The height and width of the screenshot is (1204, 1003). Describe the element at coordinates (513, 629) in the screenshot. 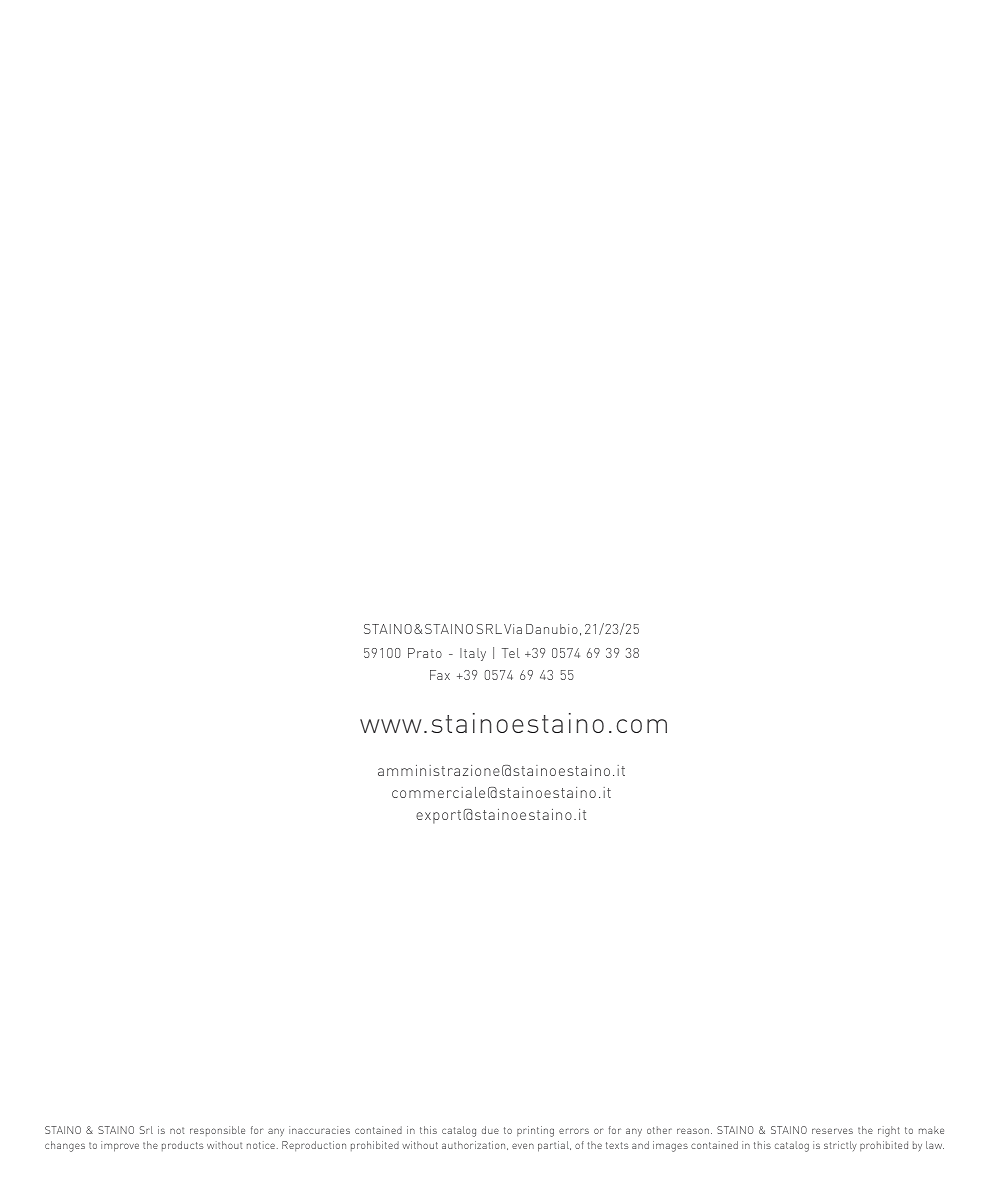

I see `Via` at that location.
